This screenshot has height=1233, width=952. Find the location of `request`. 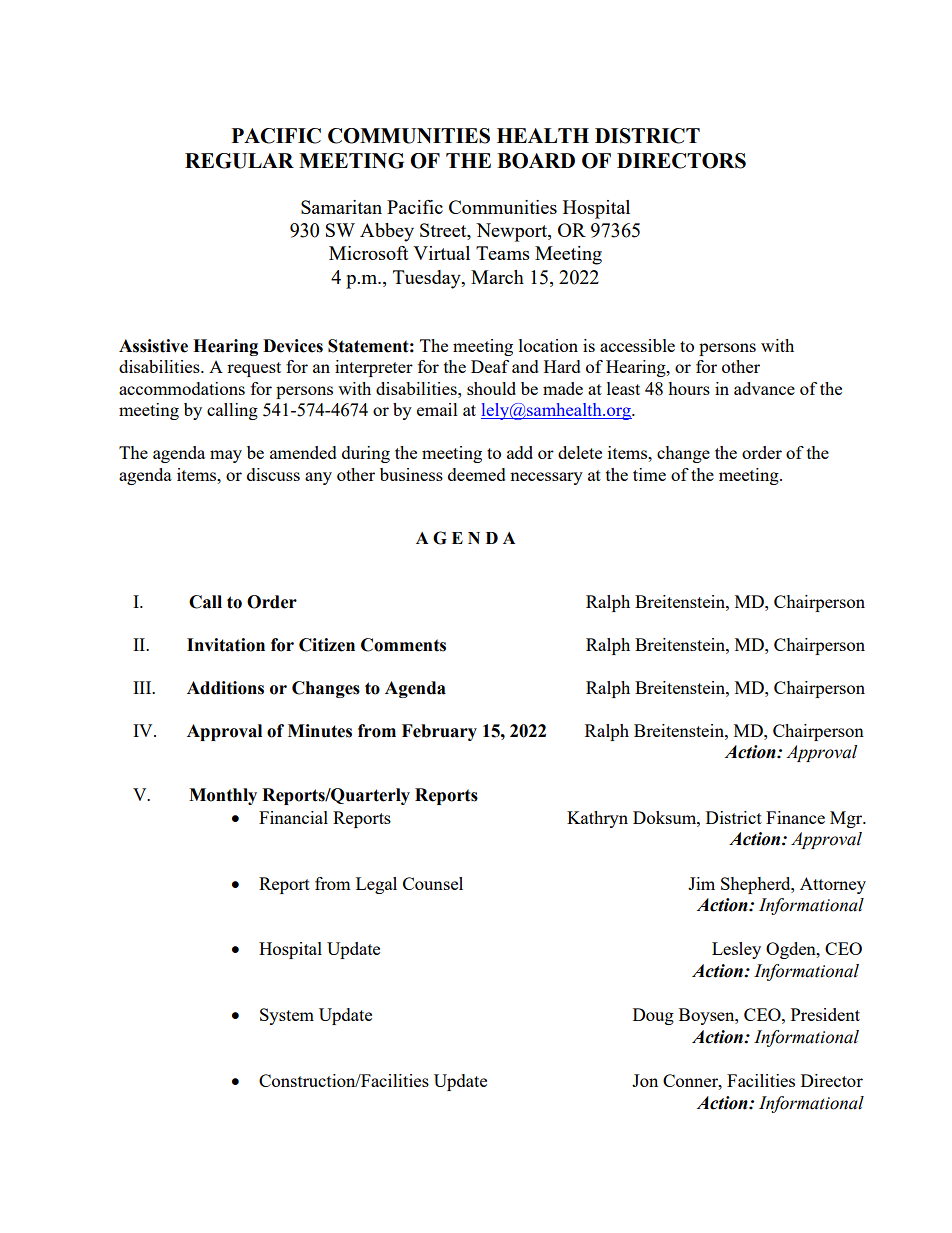

request is located at coordinates (254, 369).
